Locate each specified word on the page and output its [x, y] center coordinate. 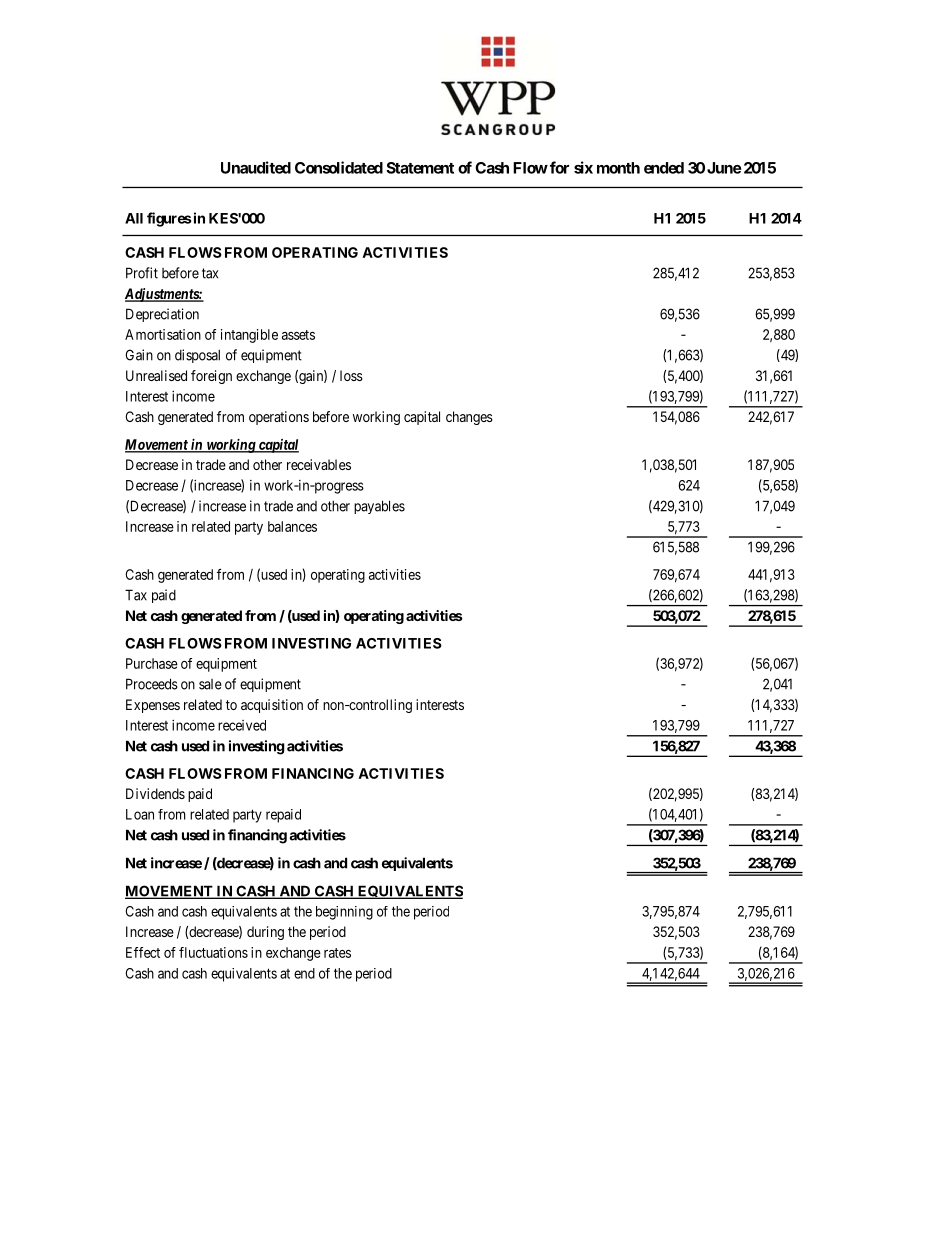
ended [664, 168]
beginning [344, 913]
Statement [420, 168]
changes [469, 418]
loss [351, 375]
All [134, 218]
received [242, 725]
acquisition [272, 706]
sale [210, 684]
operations [279, 418]
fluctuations [213, 952]
